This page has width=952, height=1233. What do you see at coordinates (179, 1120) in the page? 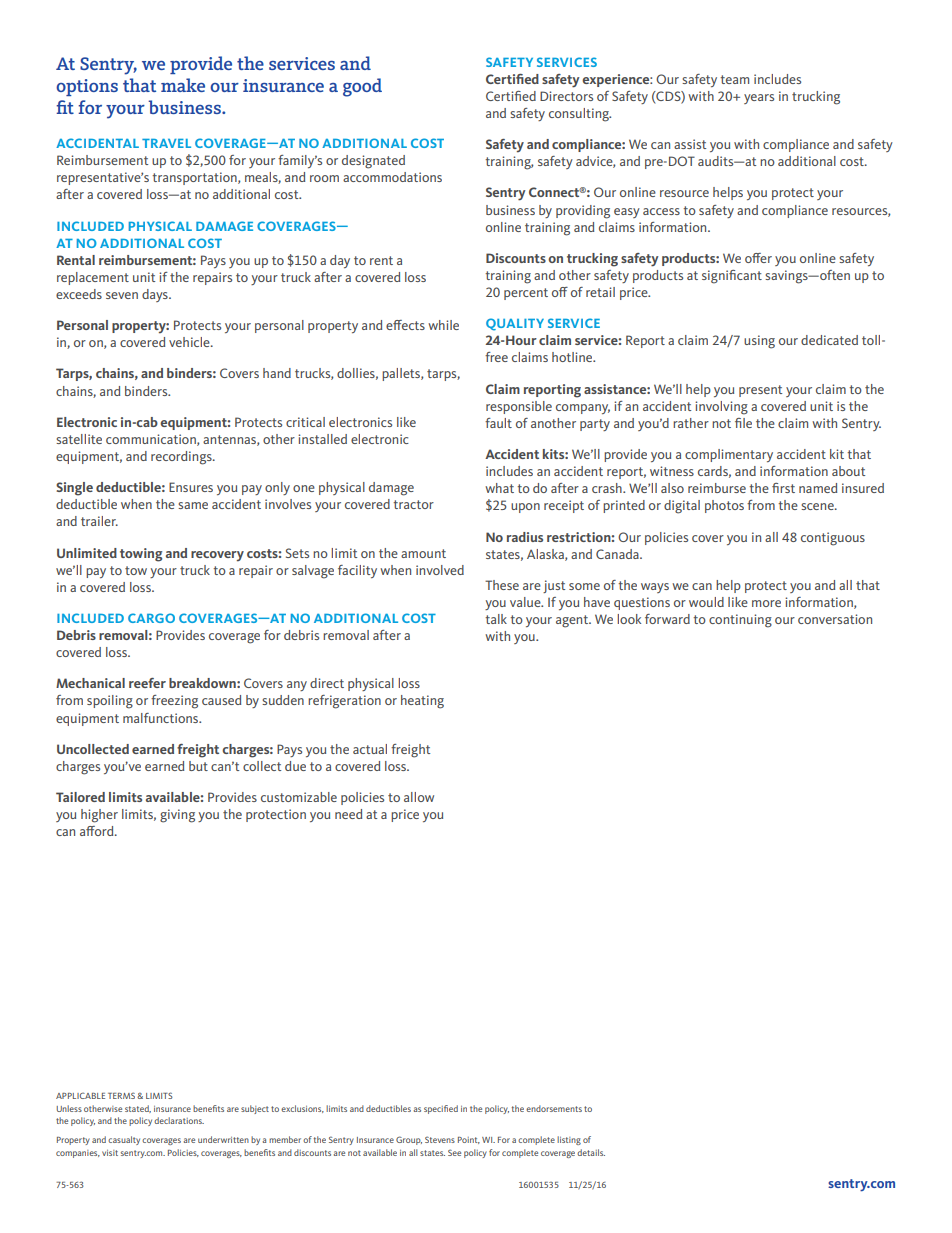
I see `declarations` at bounding box center [179, 1120].
